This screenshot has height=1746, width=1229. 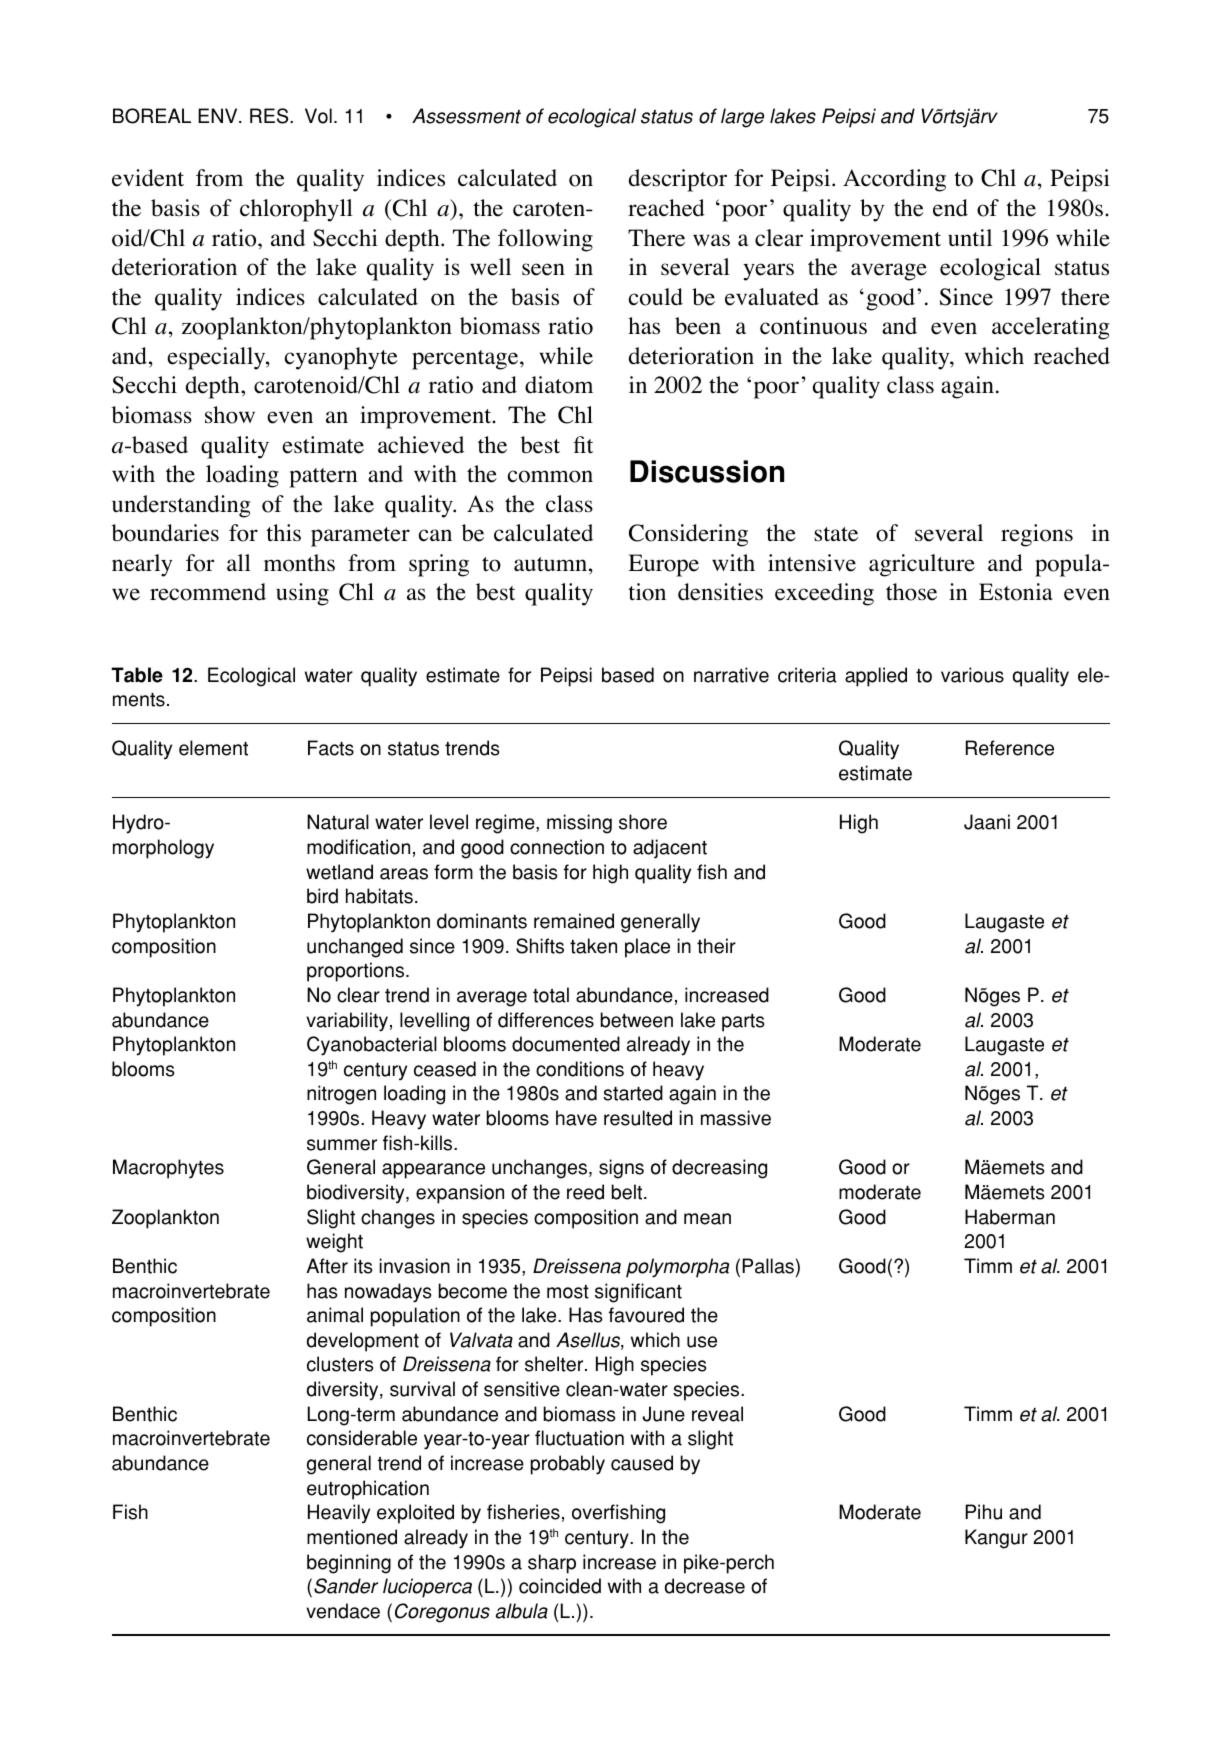 What do you see at coordinates (705, 1586) in the screenshot?
I see `decrease` at bounding box center [705, 1586].
